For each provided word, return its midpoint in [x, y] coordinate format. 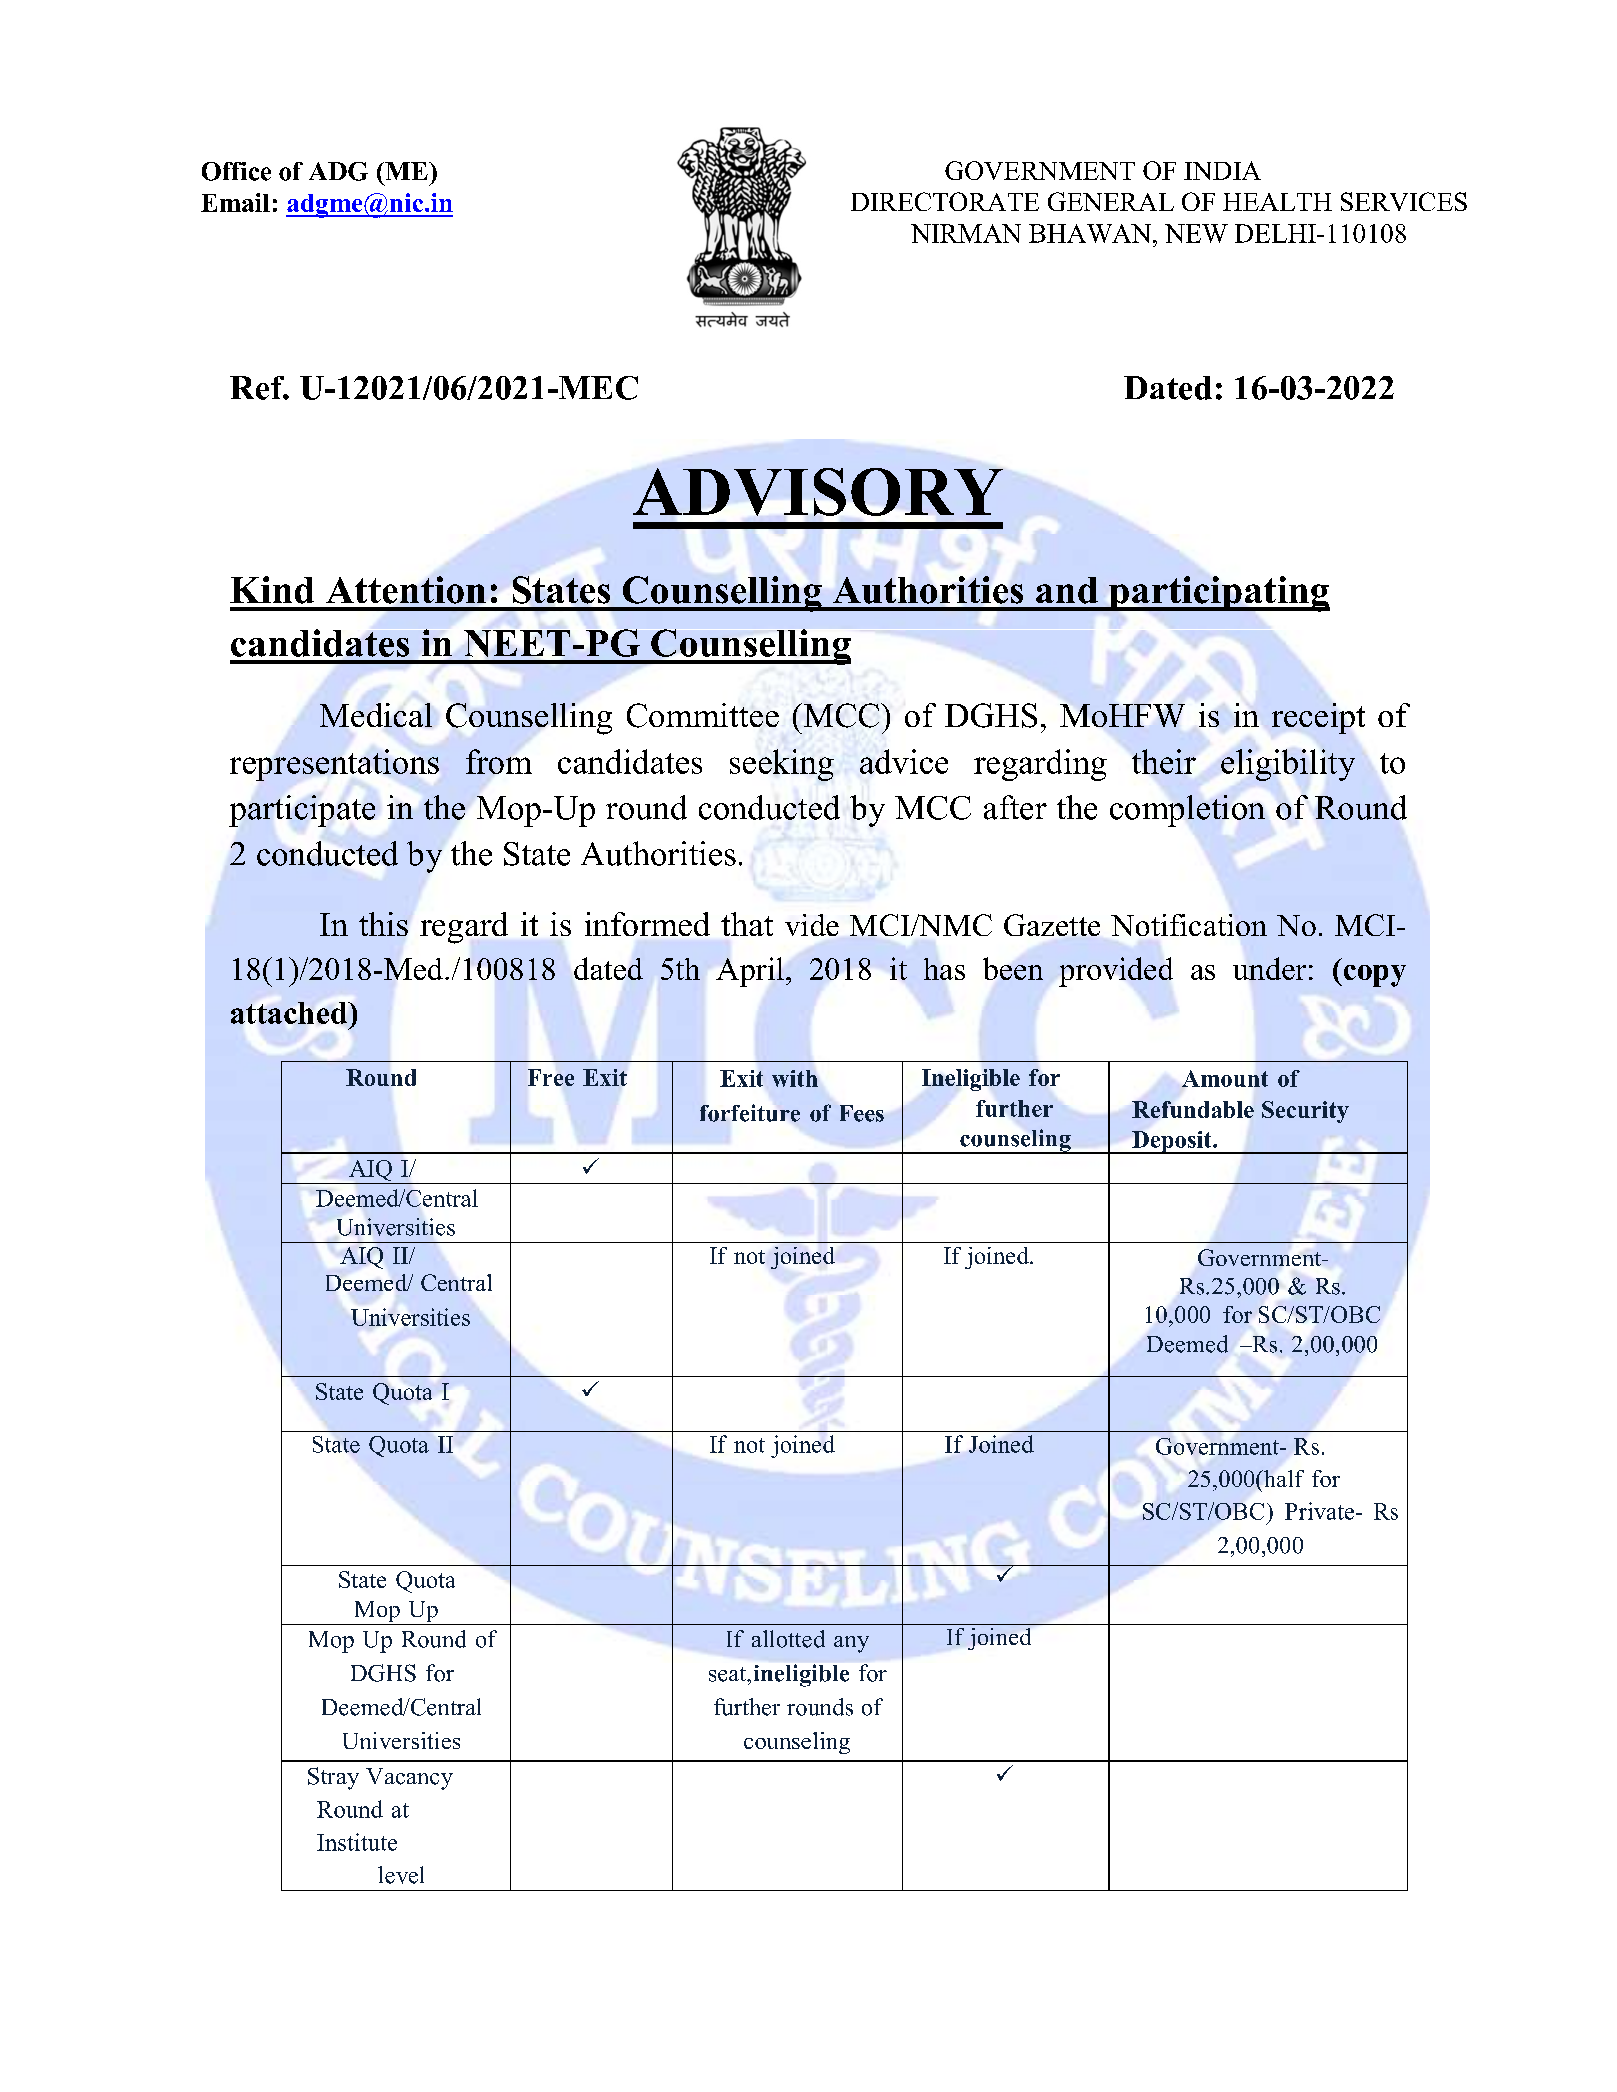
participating [1218, 594]
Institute [357, 1842]
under [1269, 968]
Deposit [1172, 1142]
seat [729, 1674]
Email [235, 202]
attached [290, 1013]
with [795, 1078]
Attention [406, 590]
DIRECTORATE [945, 201]
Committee [703, 715]
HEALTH [1277, 202]
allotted [788, 1639]
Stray [333, 1778]
